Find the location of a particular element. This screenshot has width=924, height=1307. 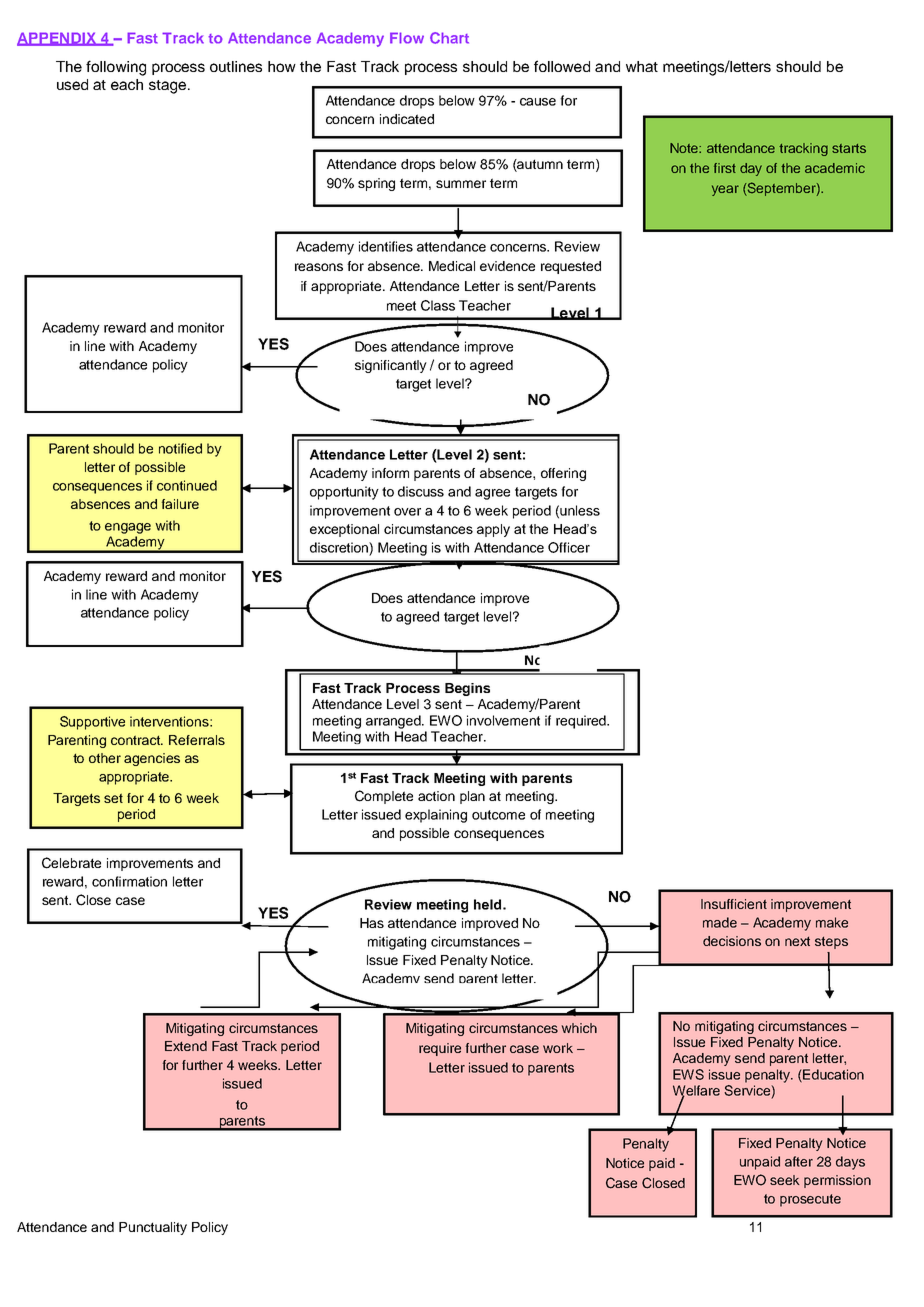

Officer is located at coordinates (569, 547).
